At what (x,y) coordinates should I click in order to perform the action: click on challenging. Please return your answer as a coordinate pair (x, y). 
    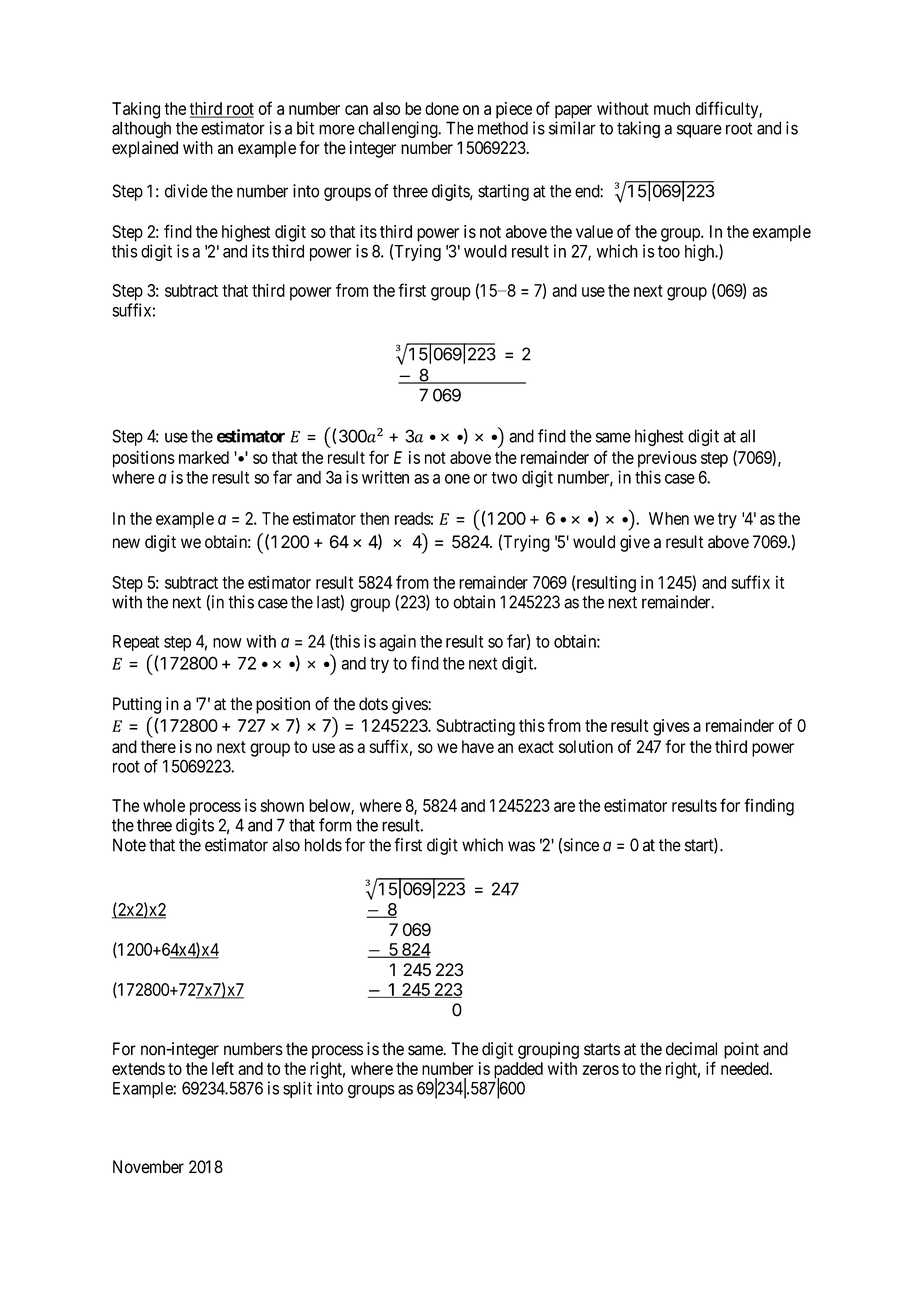
    Looking at the image, I should click on (399, 129).
